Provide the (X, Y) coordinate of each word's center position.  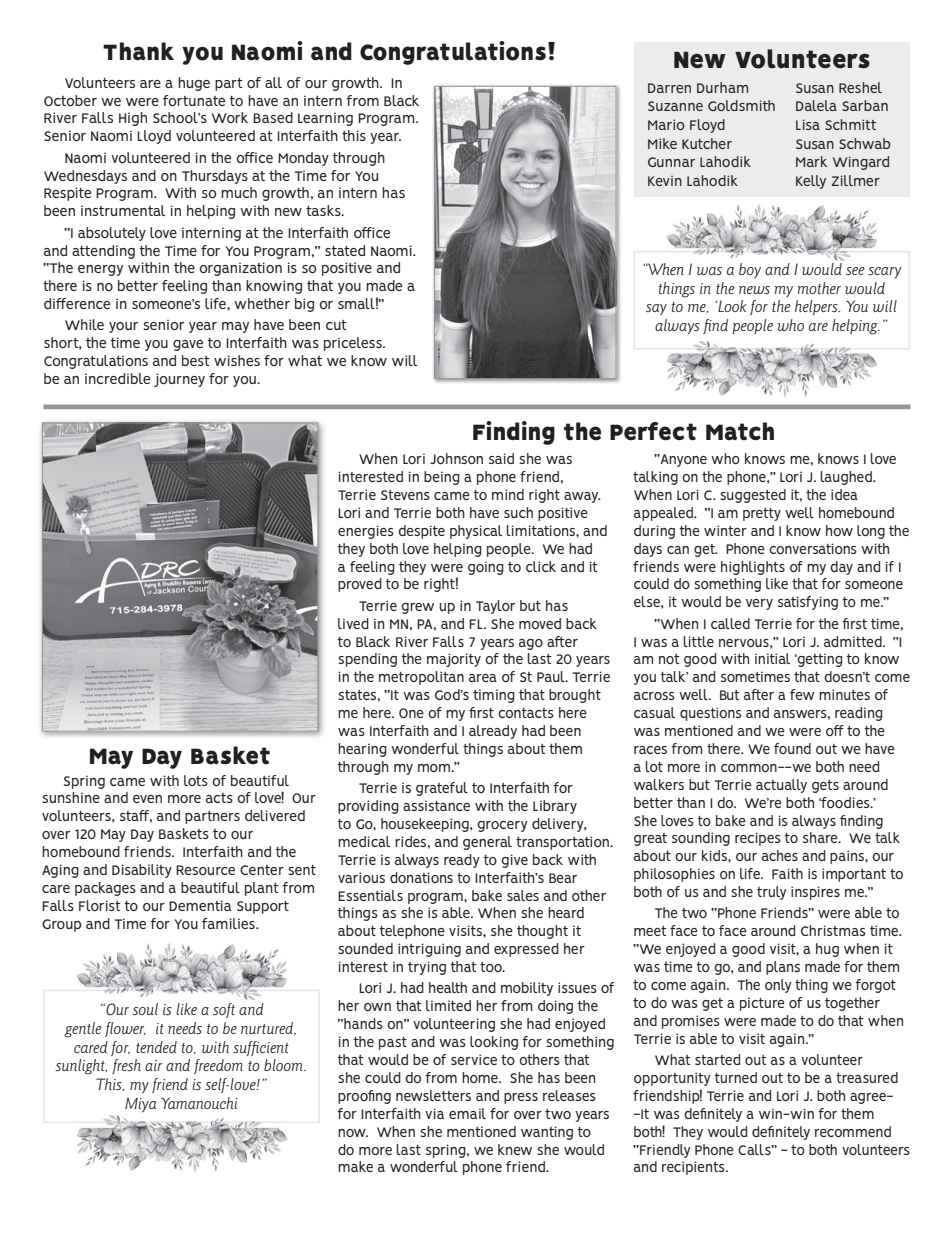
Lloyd (154, 137)
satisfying (808, 603)
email (467, 1113)
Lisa (808, 124)
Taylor (495, 607)
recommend (853, 1131)
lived (353, 623)
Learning (325, 119)
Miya (140, 1105)
